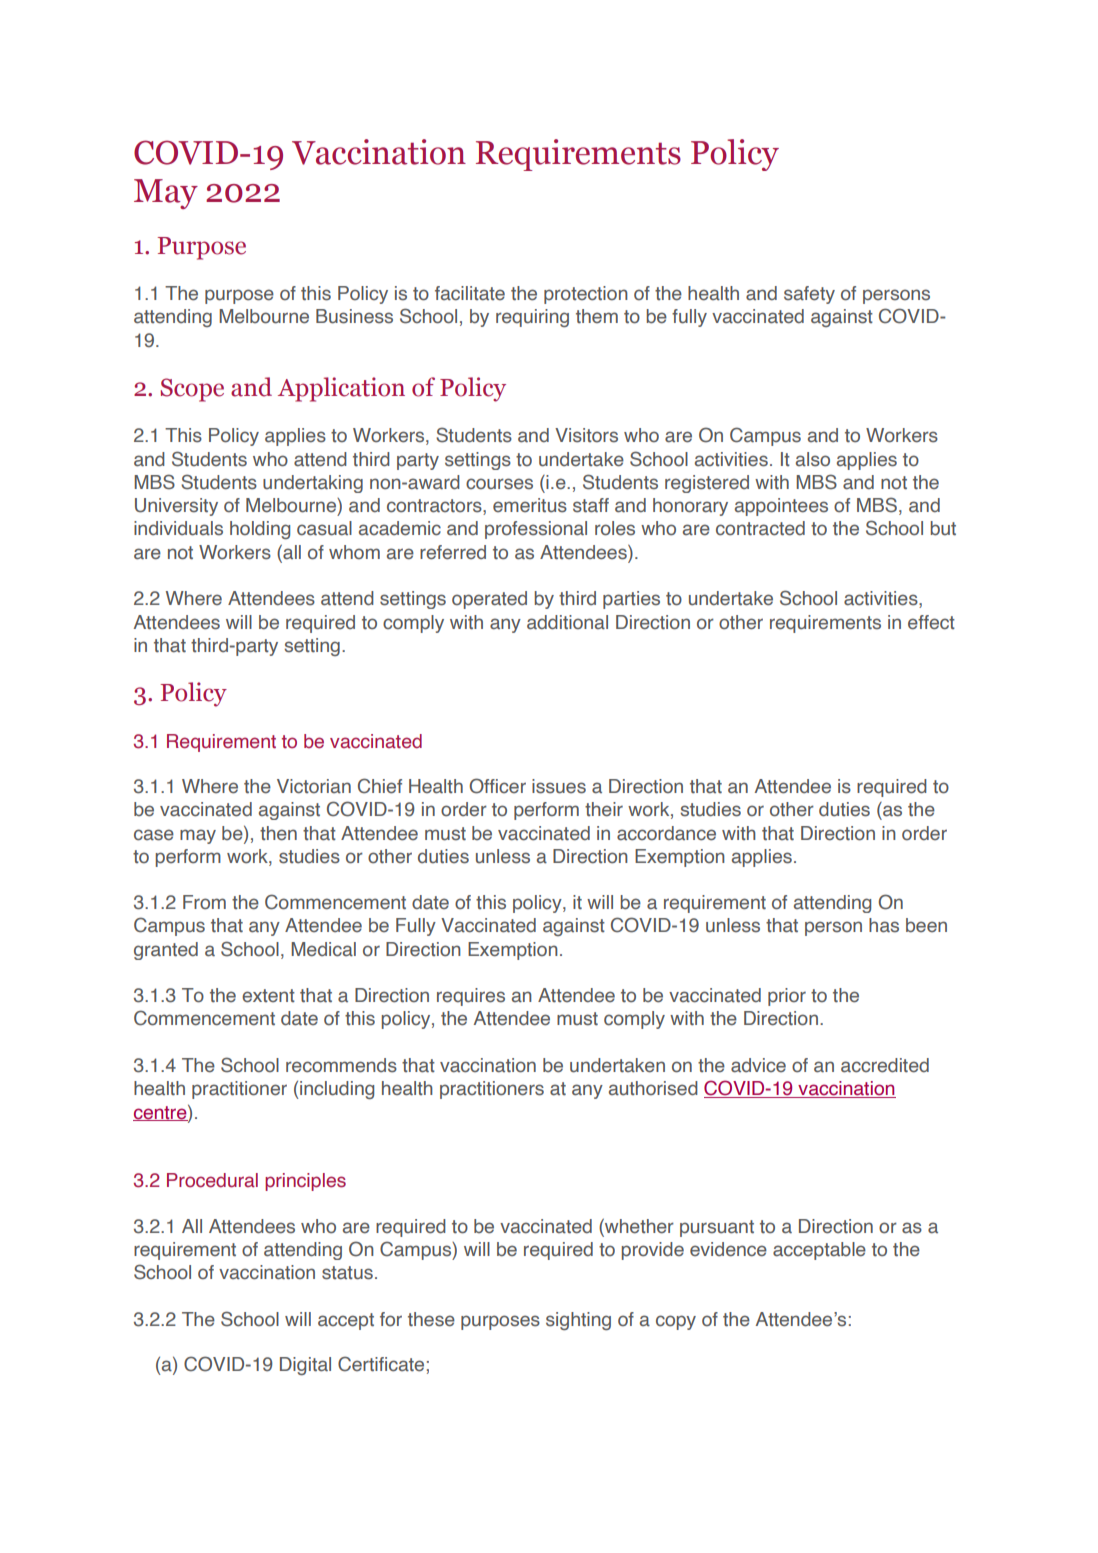 The image size is (1098, 1553). I want to click on safety, so click(809, 295).
